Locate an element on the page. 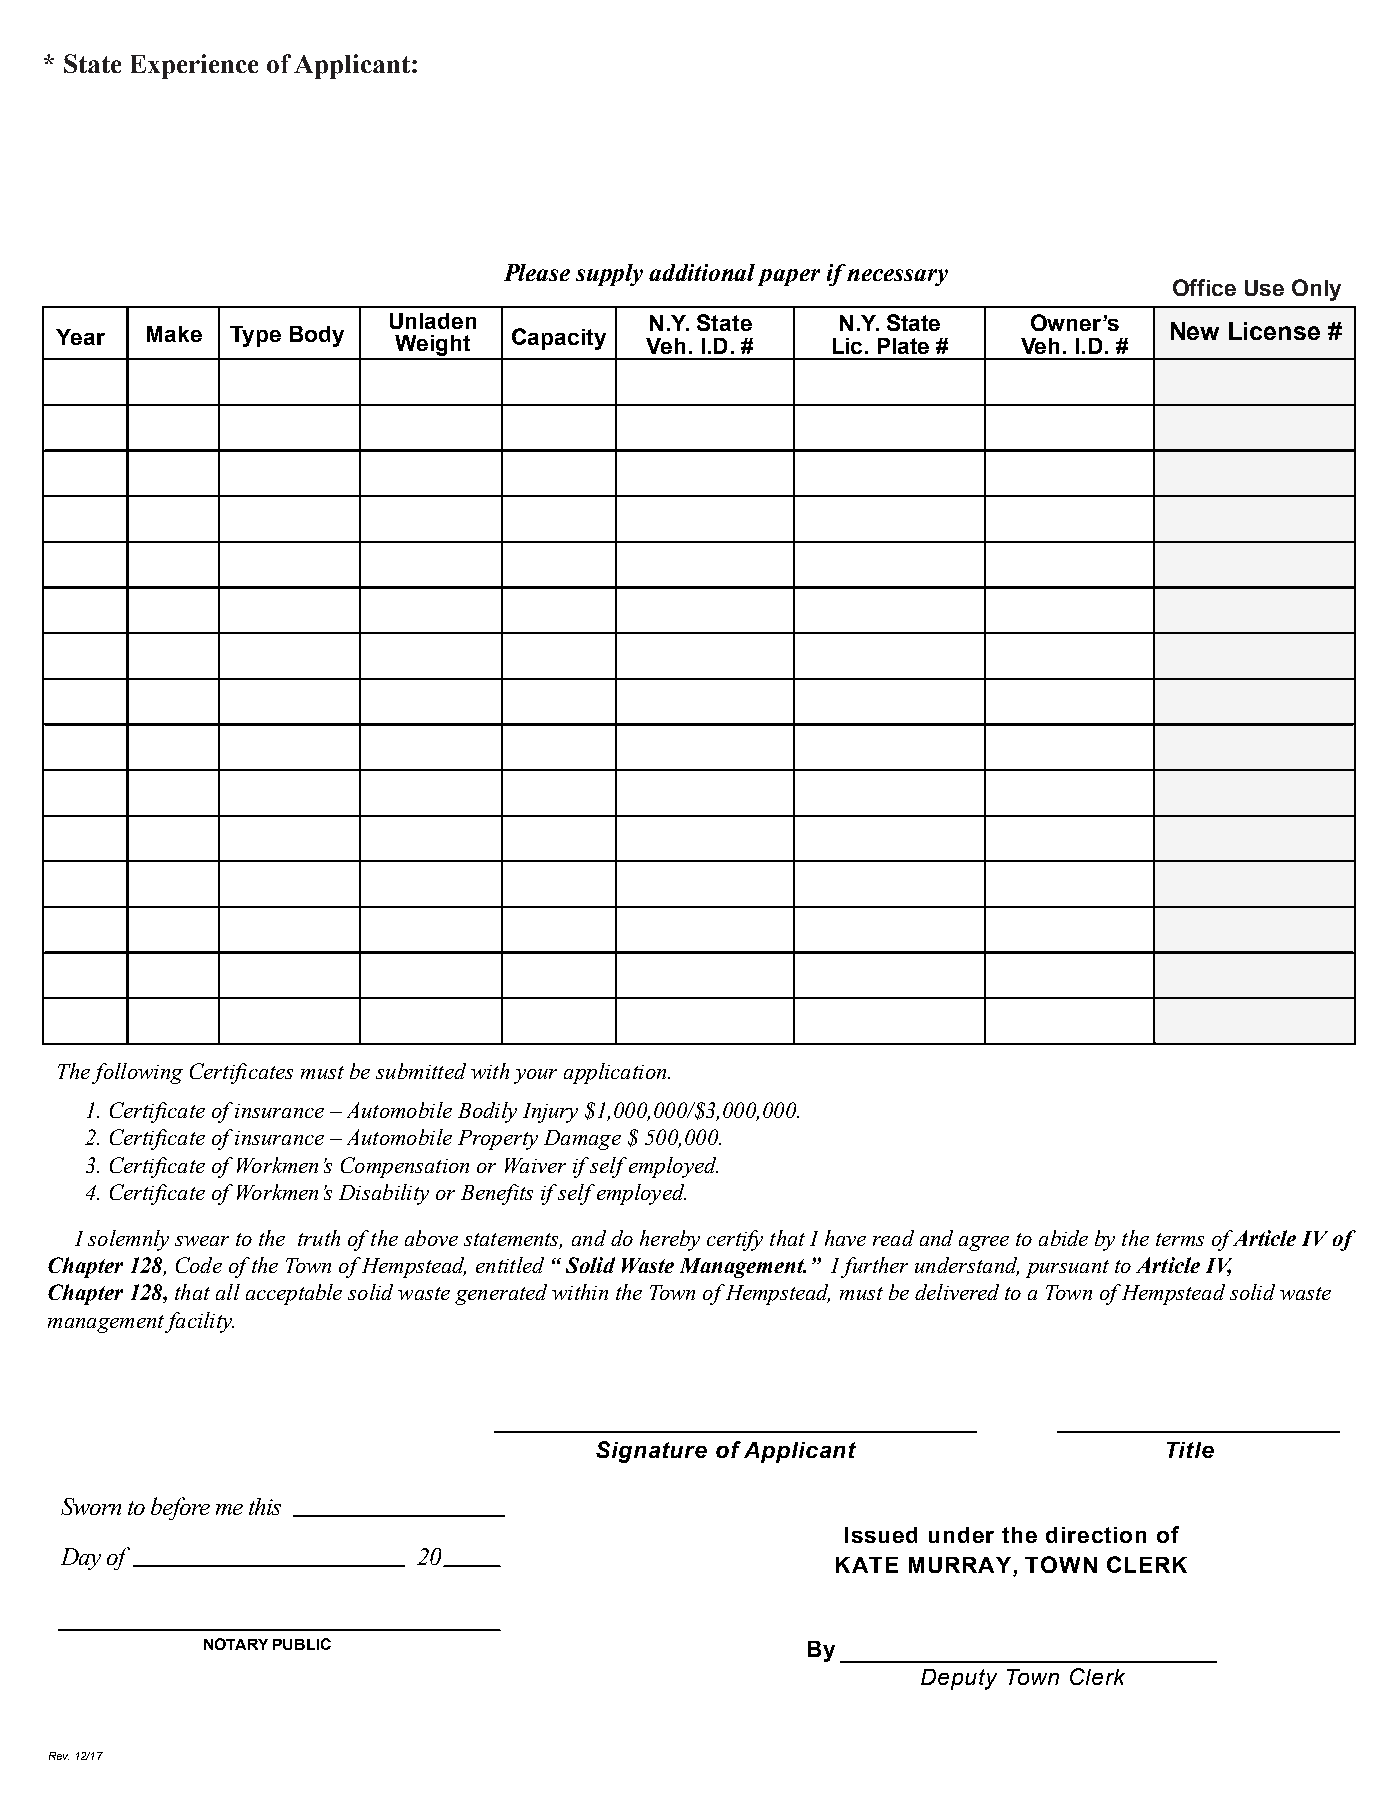 The image size is (1396, 1807). hereby is located at coordinates (670, 1240).
